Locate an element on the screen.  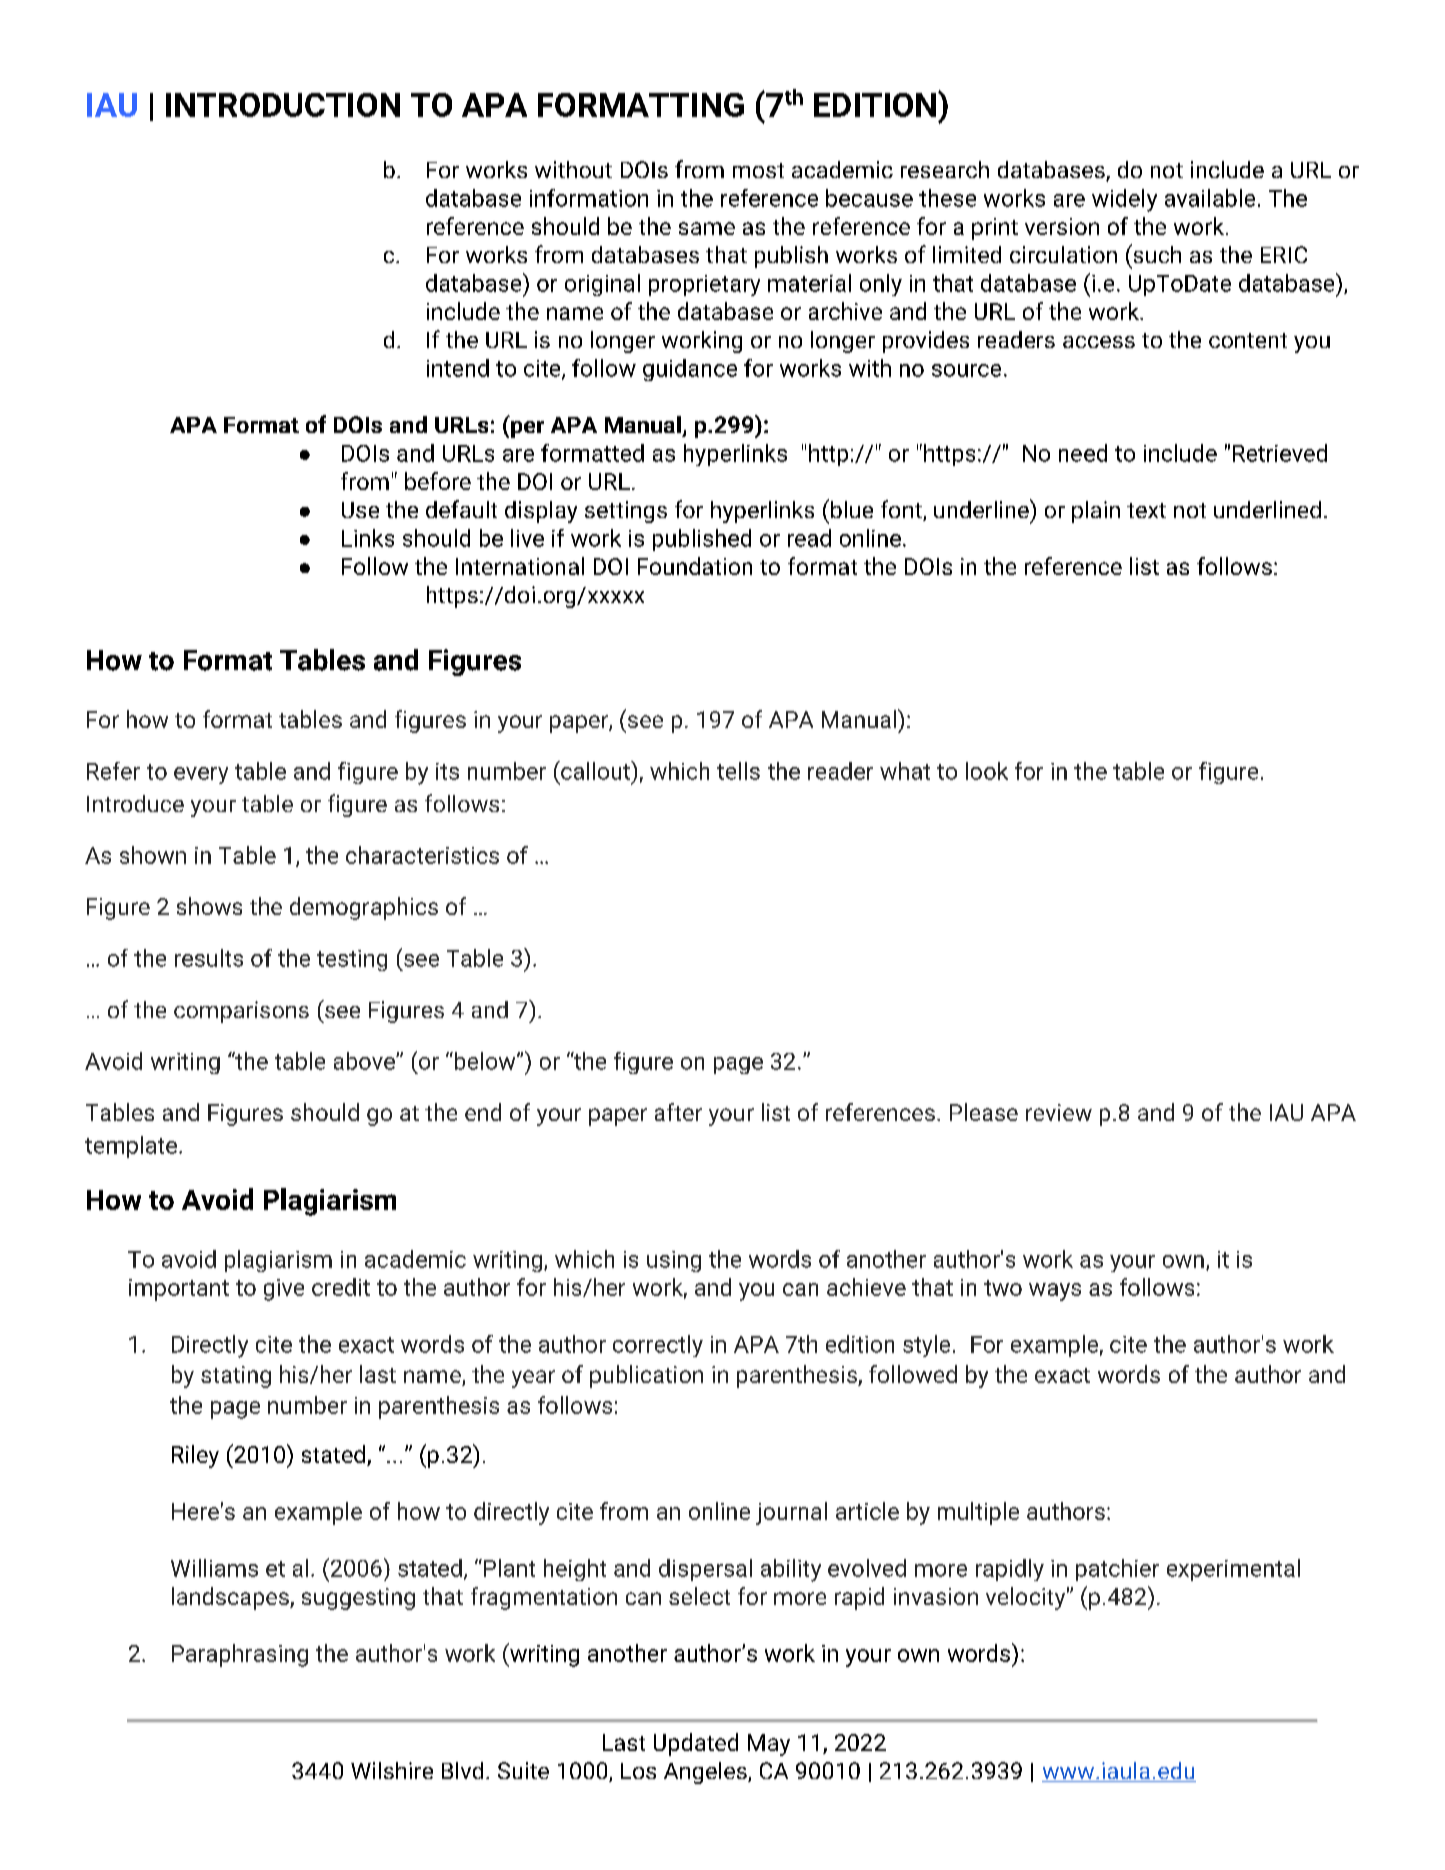
Foundation is located at coordinates (695, 566).
